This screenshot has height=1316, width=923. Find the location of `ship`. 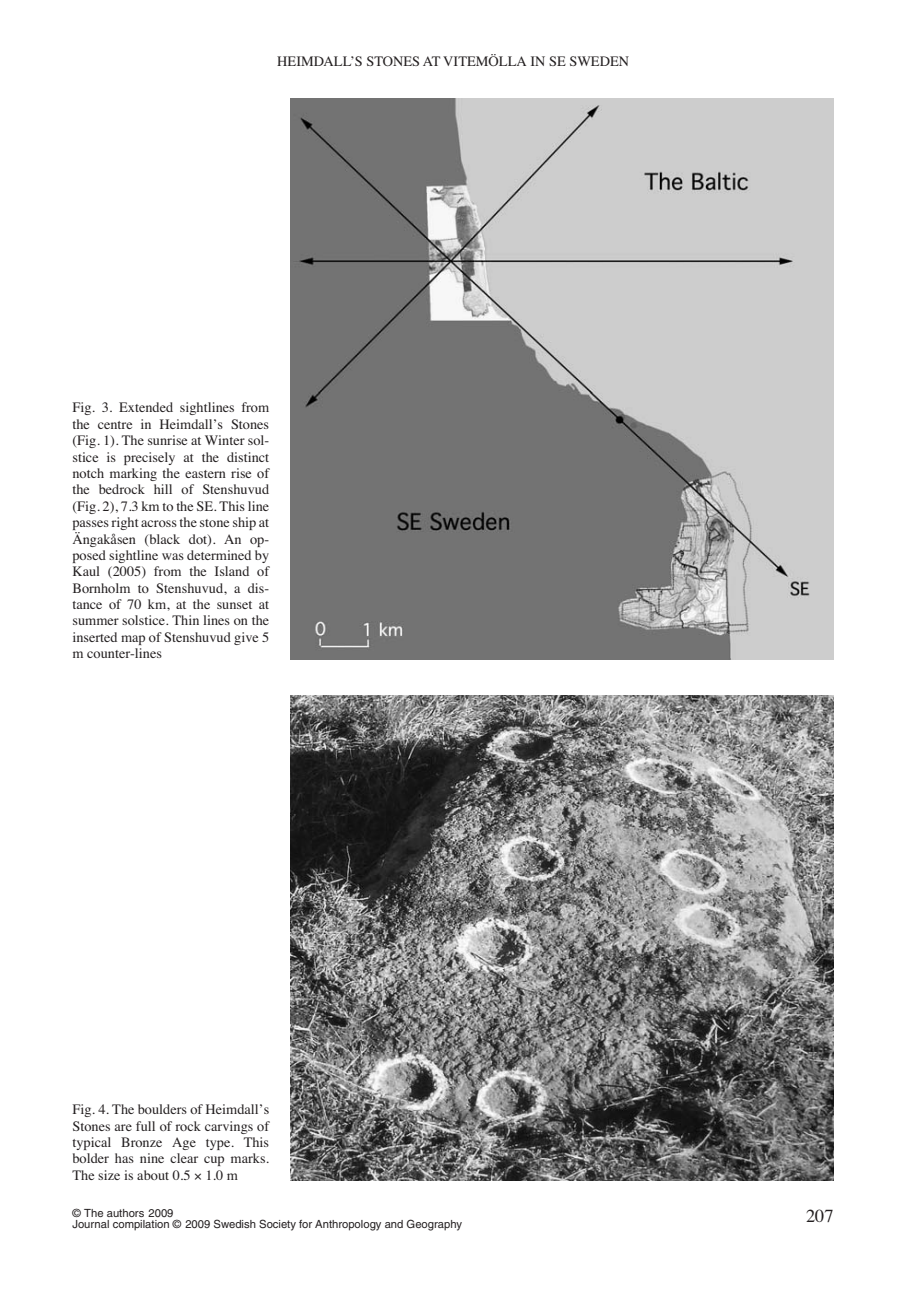

ship is located at coordinates (244, 523).
